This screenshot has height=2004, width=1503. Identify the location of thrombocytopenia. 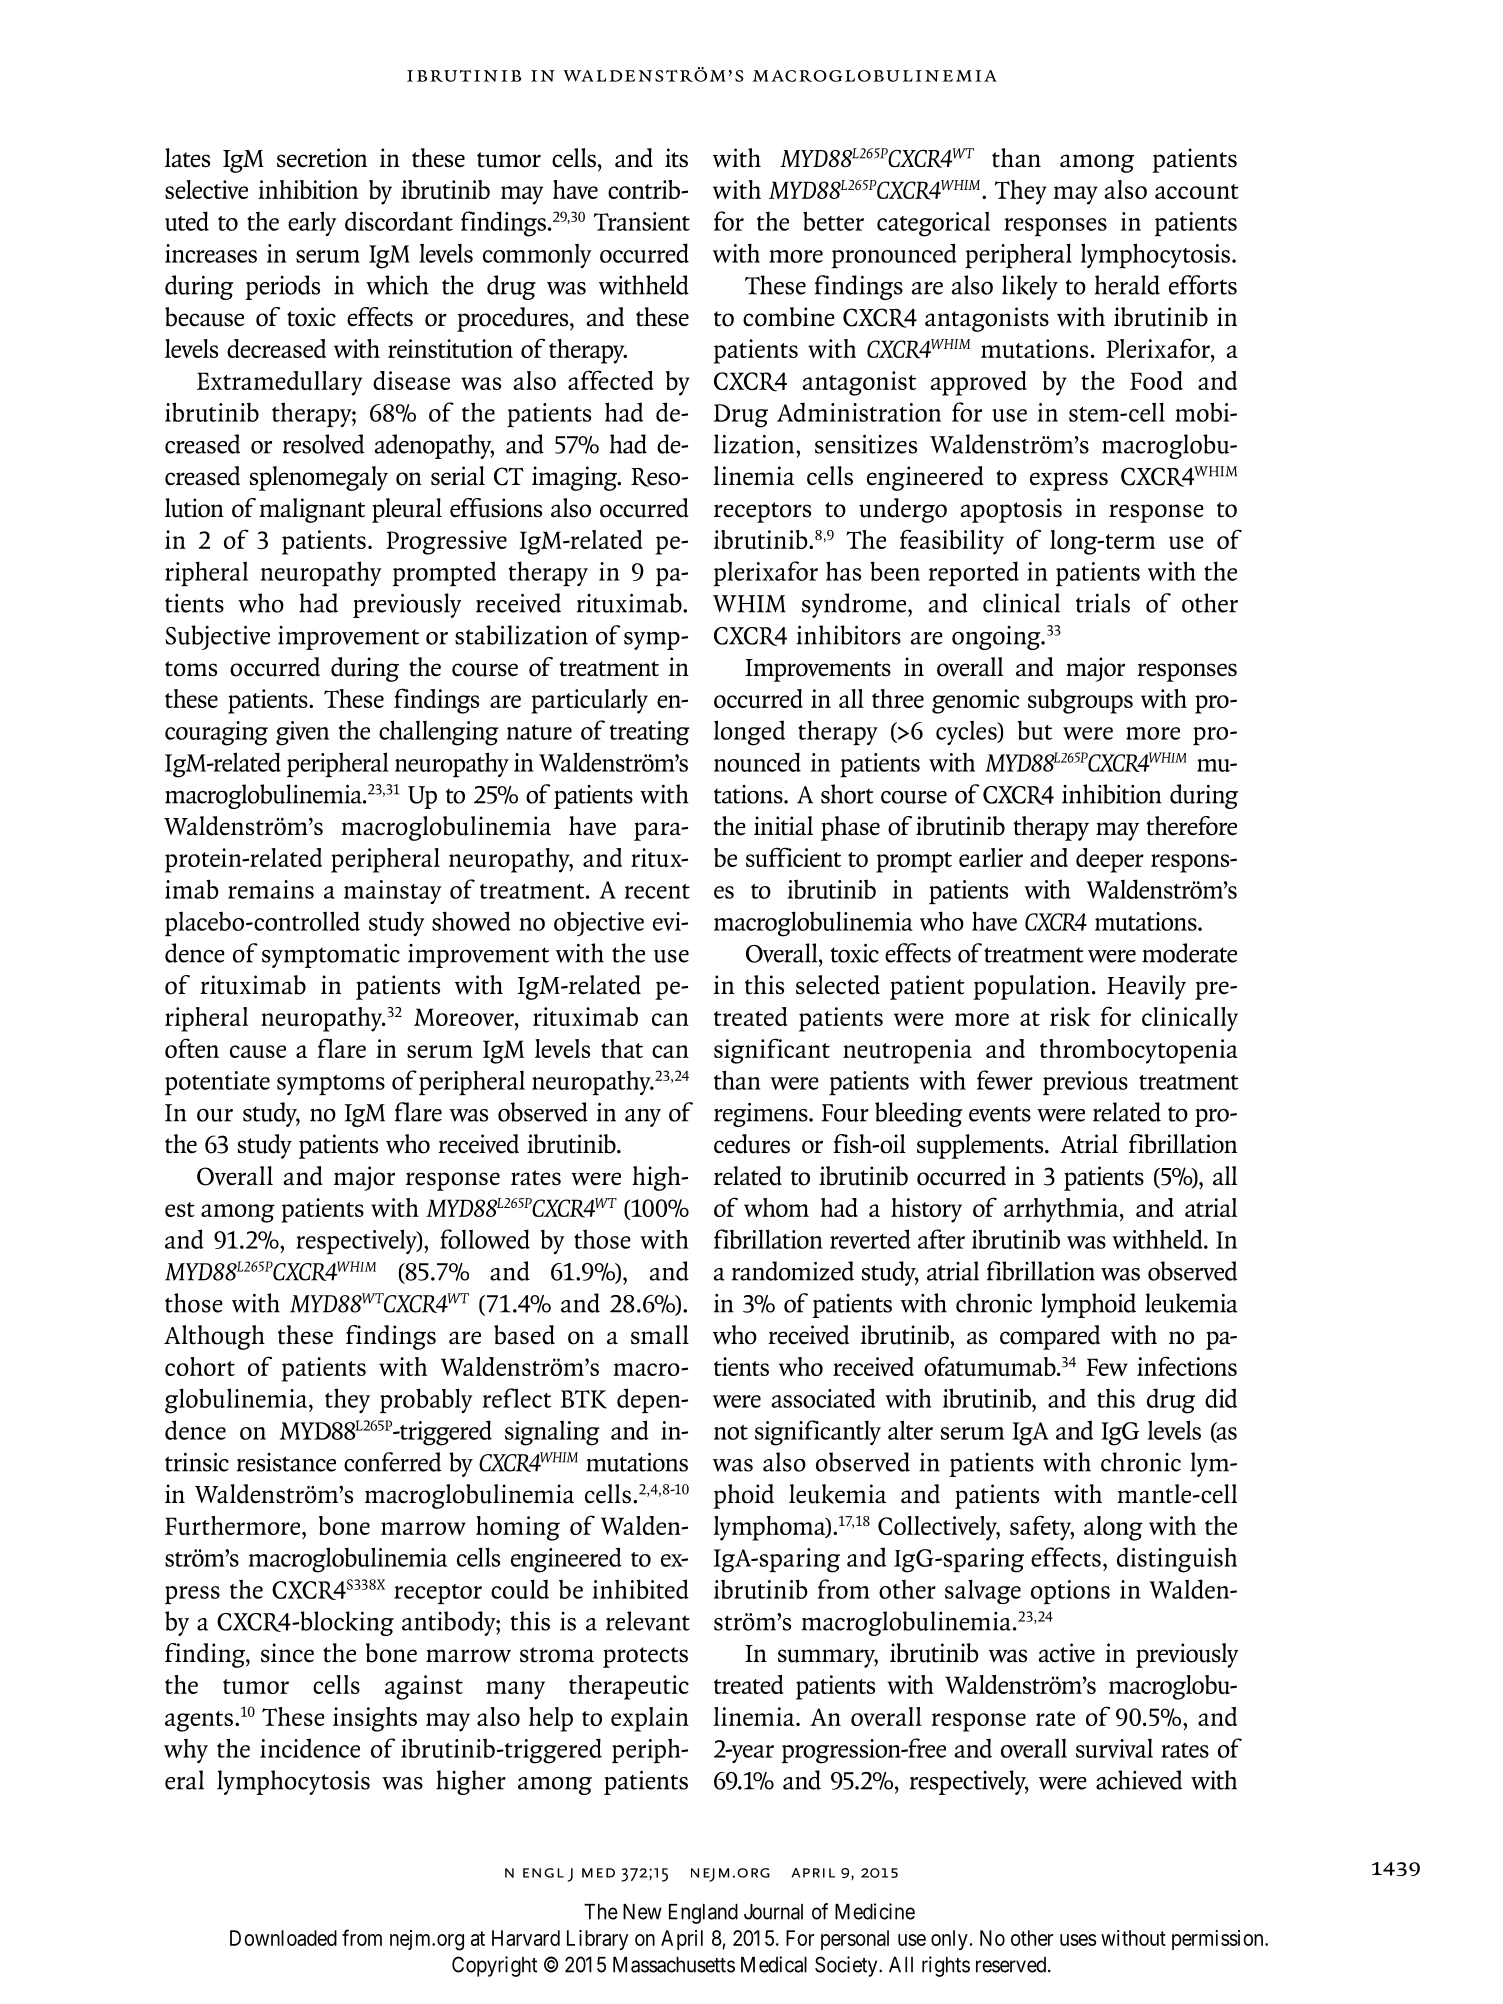
(1139, 1051).
